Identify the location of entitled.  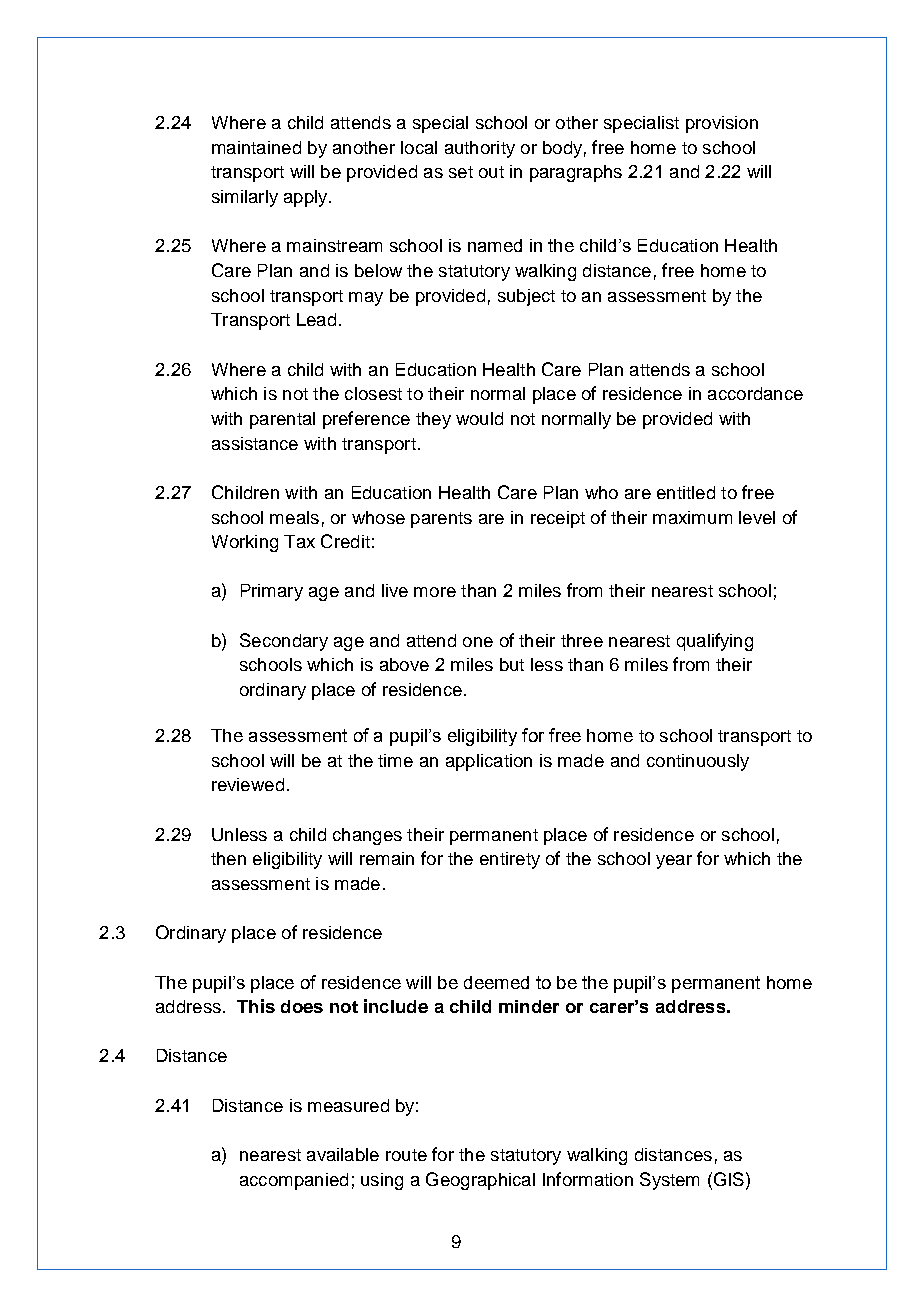
(686, 492).
